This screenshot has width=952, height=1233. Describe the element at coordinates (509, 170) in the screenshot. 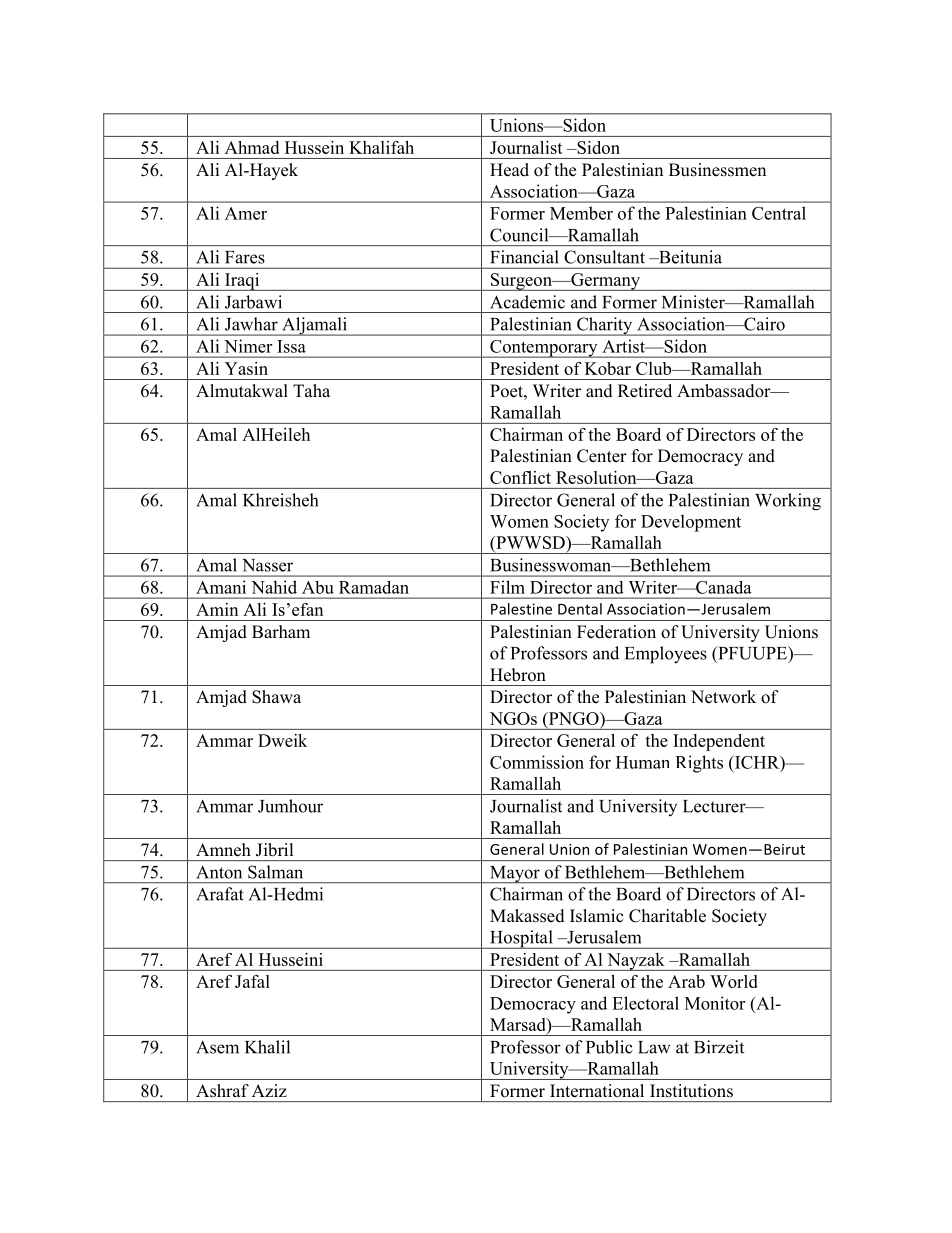

I see `Head` at that location.
